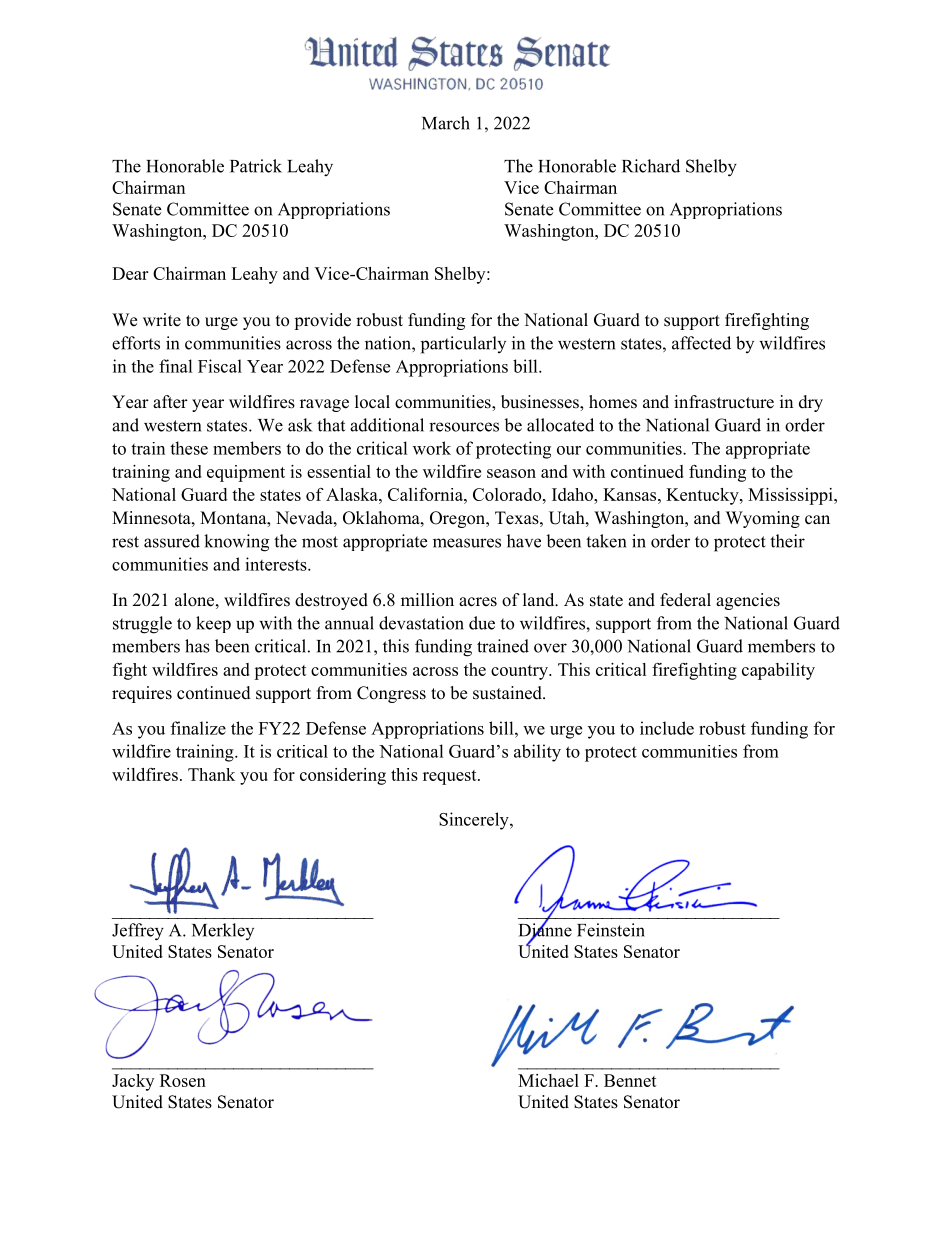  Describe the element at coordinates (213, 624) in the image. I see `keep` at that location.
